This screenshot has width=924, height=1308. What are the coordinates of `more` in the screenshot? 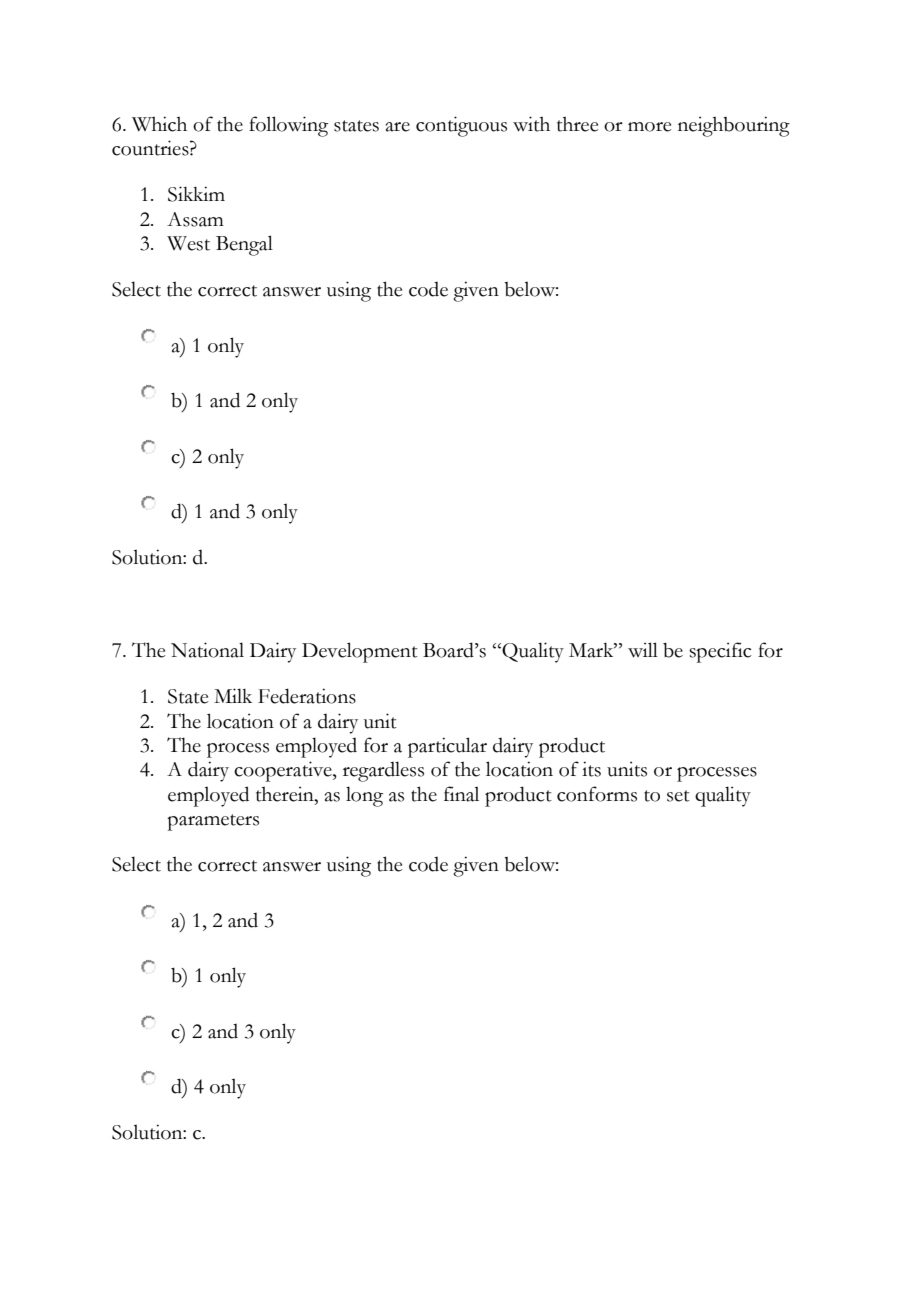 It's located at (650, 127).
